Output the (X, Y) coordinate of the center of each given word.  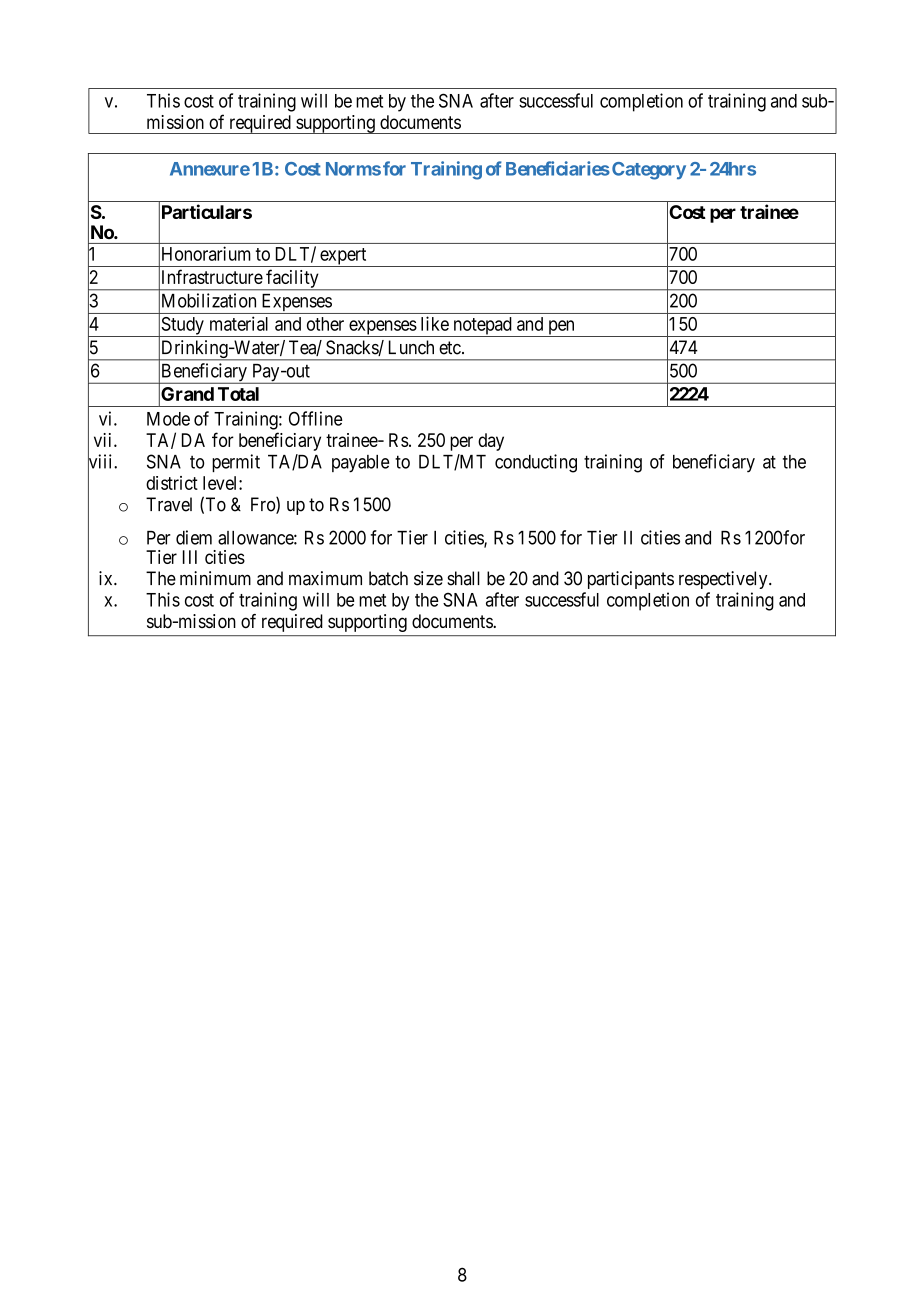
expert (343, 257)
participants (631, 580)
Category (649, 171)
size (428, 578)
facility (292, 279)
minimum (215, 578)
